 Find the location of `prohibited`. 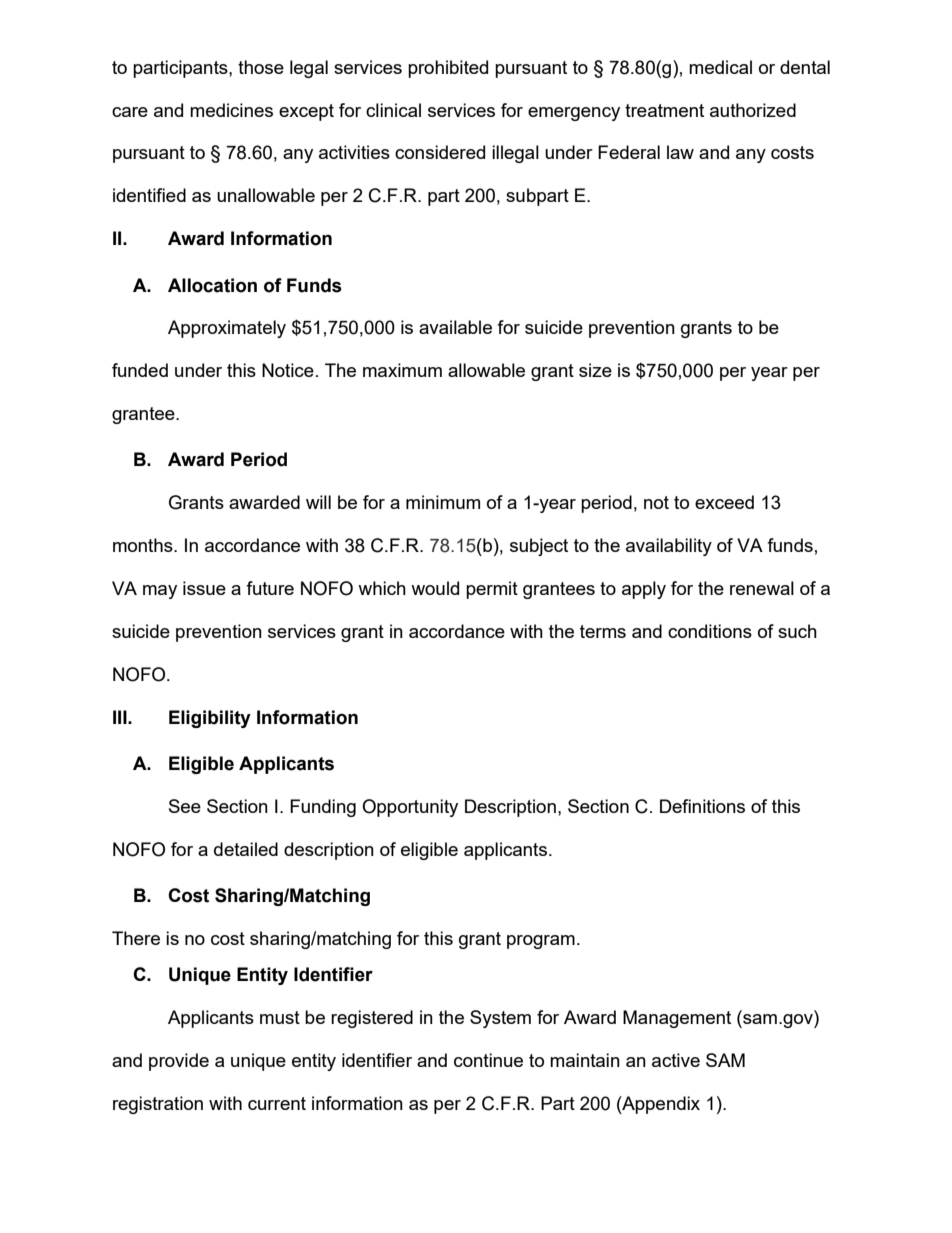

prohibited is located at coordinates (448, 69).
